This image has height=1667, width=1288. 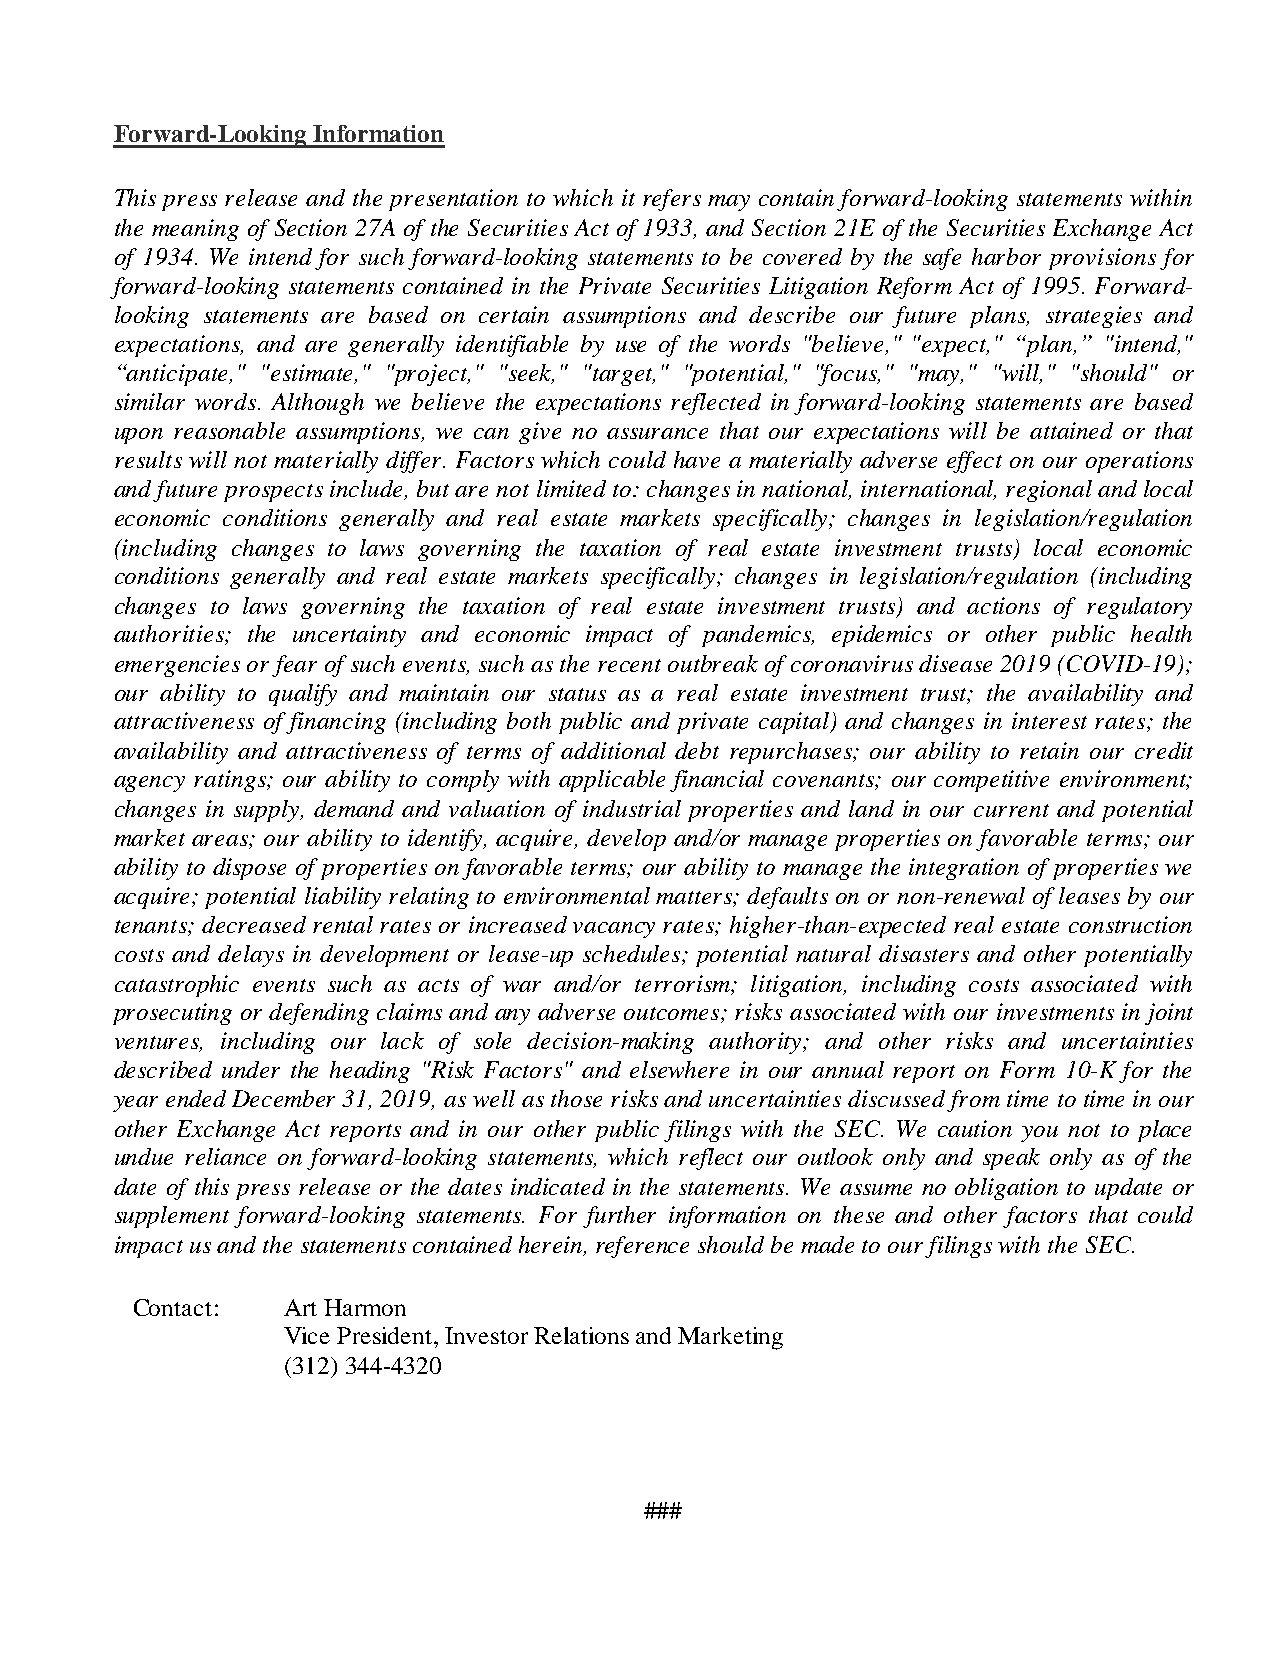 What do you see at coordinates (231, 781) in the image?
I see `ratings` at bounding box center [231, 781].
